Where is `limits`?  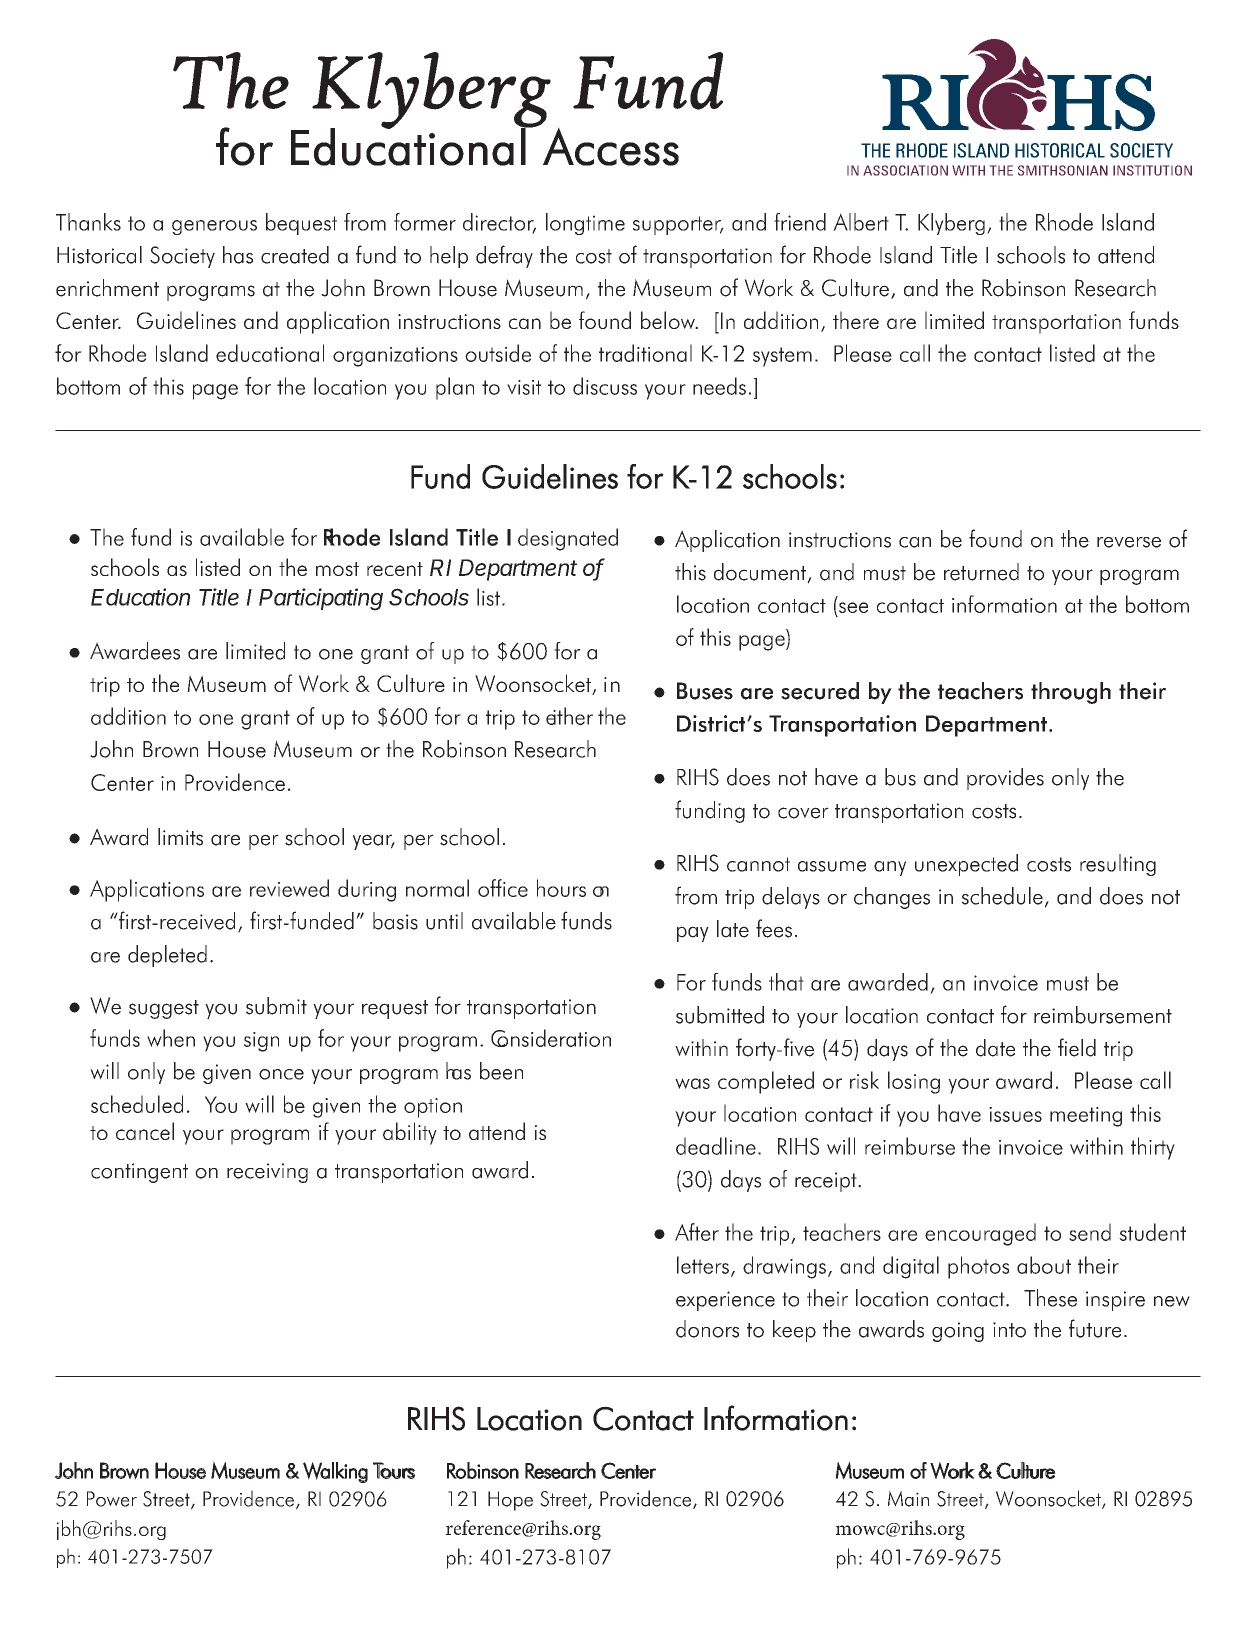 limits is located at coordinates (180, 837).
